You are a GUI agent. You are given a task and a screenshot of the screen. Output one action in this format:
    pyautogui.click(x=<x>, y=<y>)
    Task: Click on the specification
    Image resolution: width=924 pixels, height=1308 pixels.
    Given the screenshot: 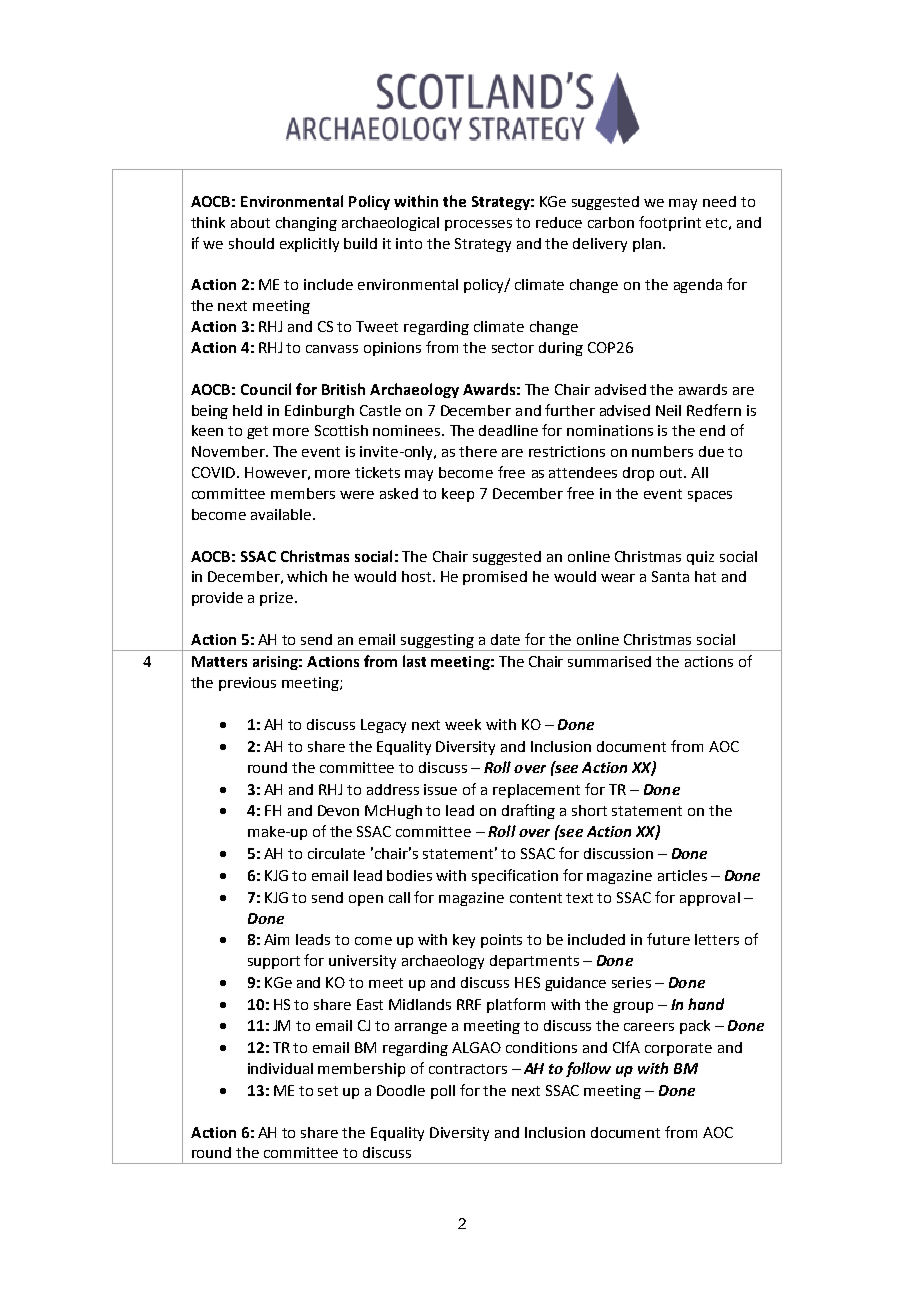 What is the action you would take?
    pyautogui.click(x=515, y=876)
